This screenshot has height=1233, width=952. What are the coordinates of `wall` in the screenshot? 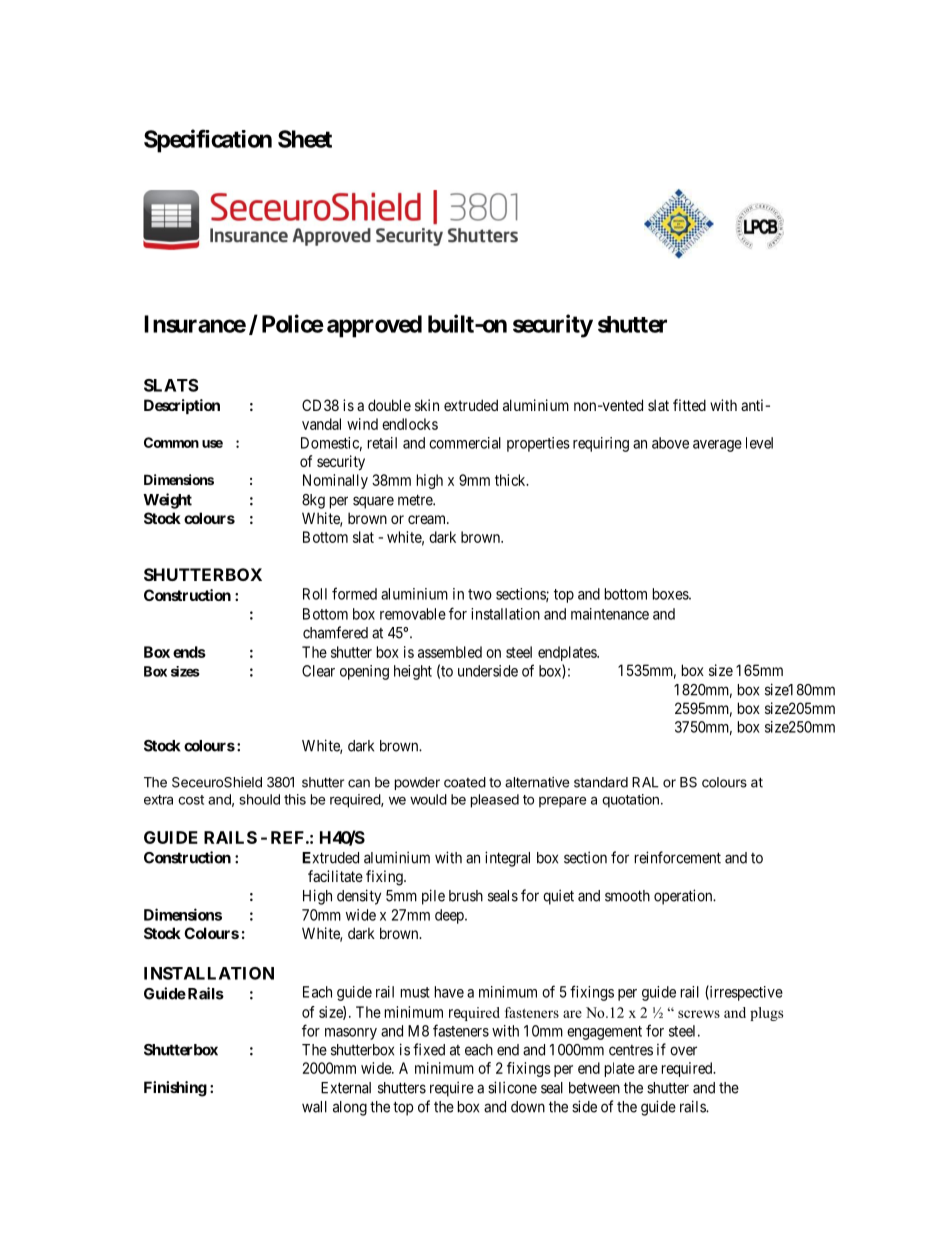 It's located at (314, 1107).
